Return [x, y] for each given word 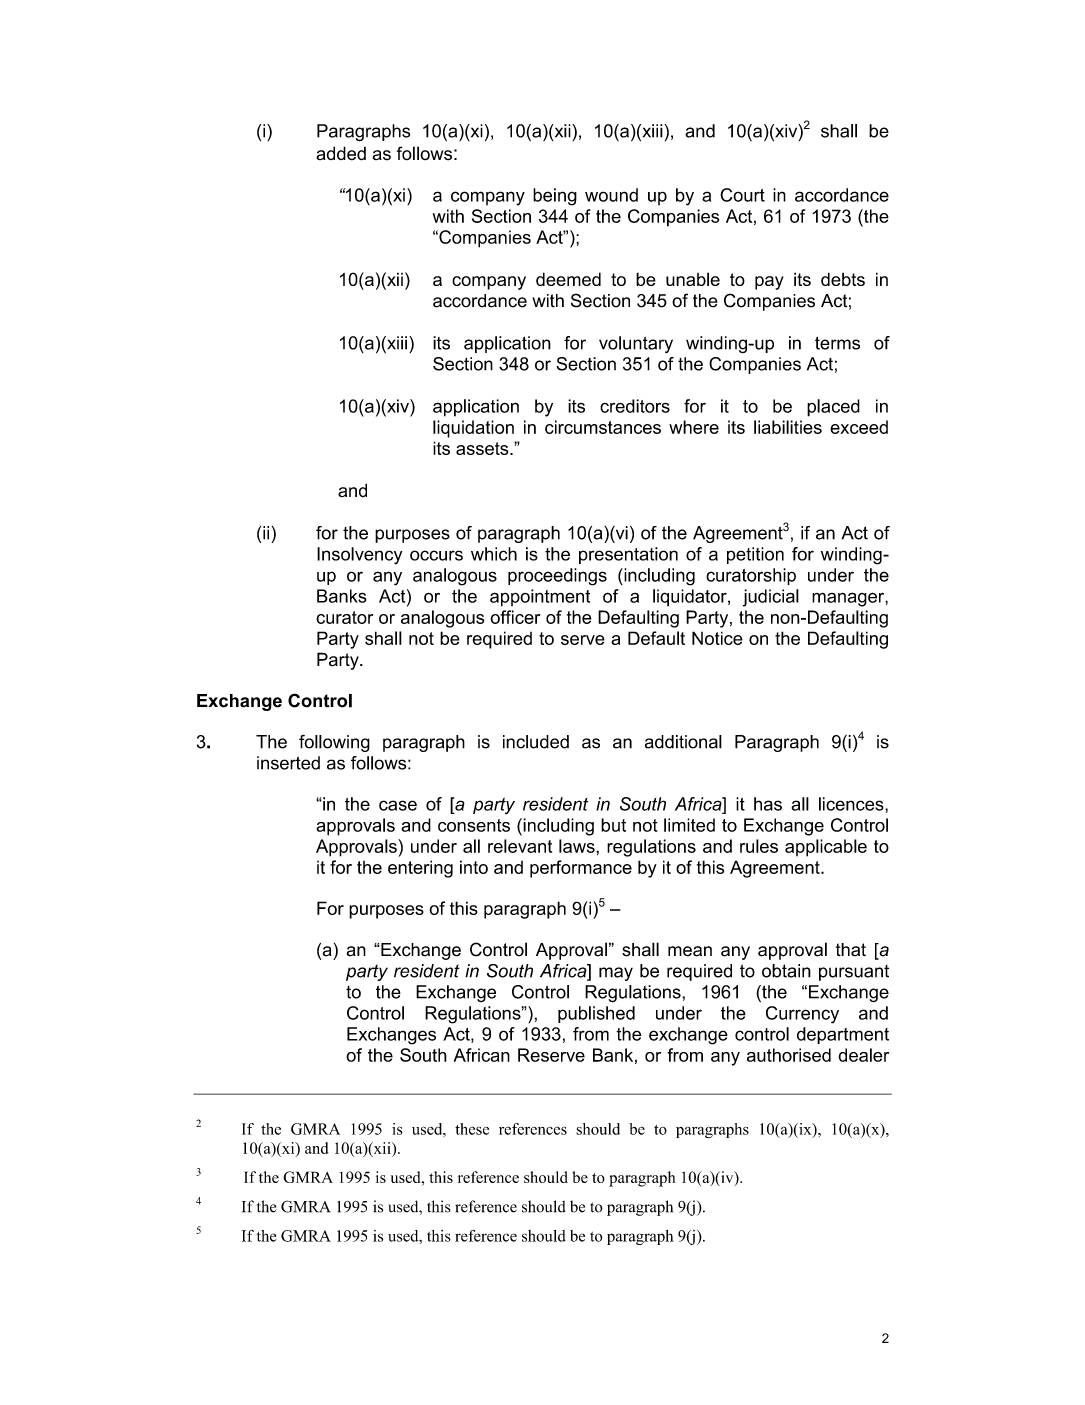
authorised [789, 1055]
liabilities [788, 427]
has [768, 804]
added [341, 153]
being [555, 197]
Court [742, 195]
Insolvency [359, 556]
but [613, 825]
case [398, 805]
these [472, 1129]
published [596, 1014]
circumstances [603, 427]
